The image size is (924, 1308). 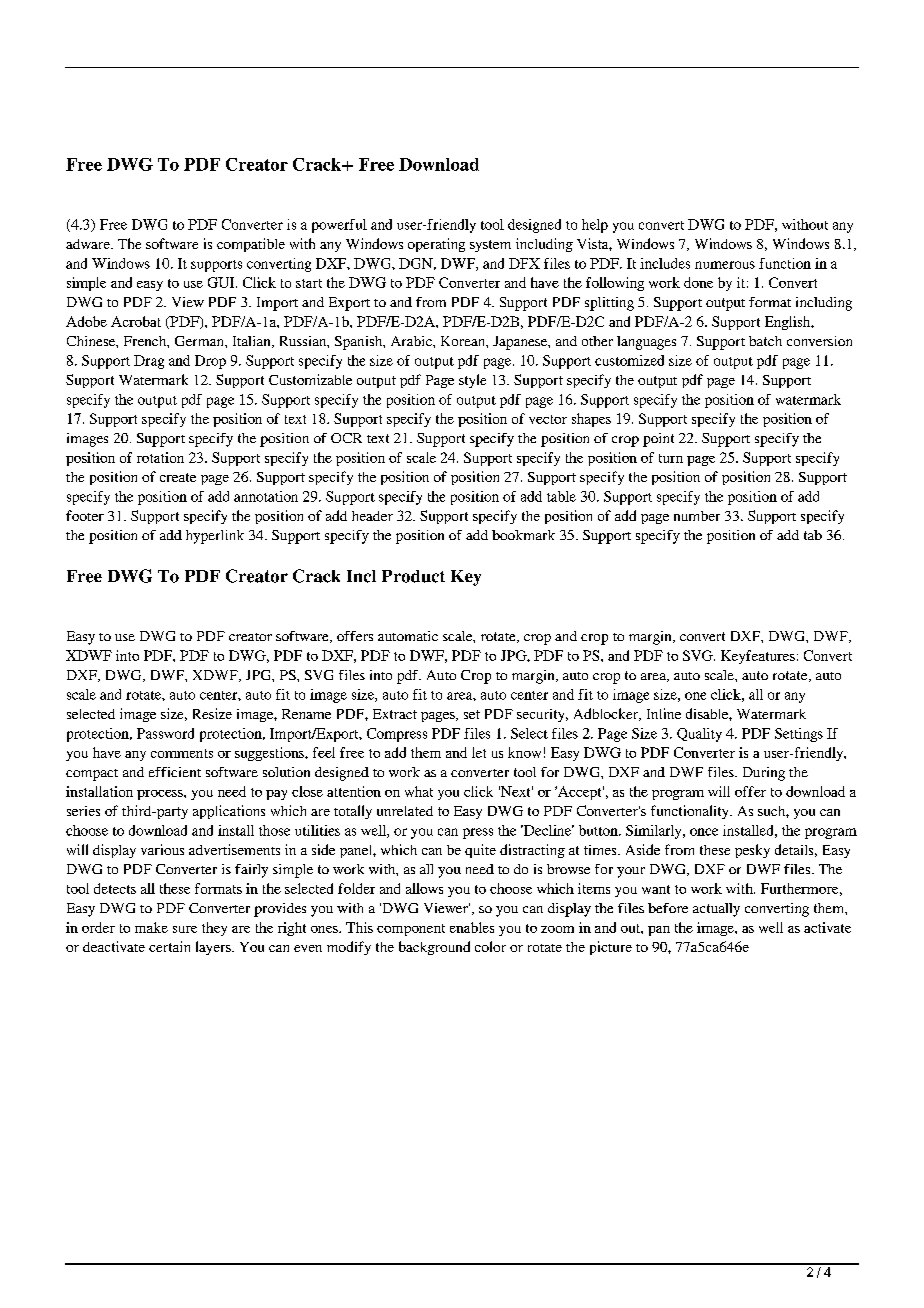 I want to click on number, so click(x=697, y=516).
